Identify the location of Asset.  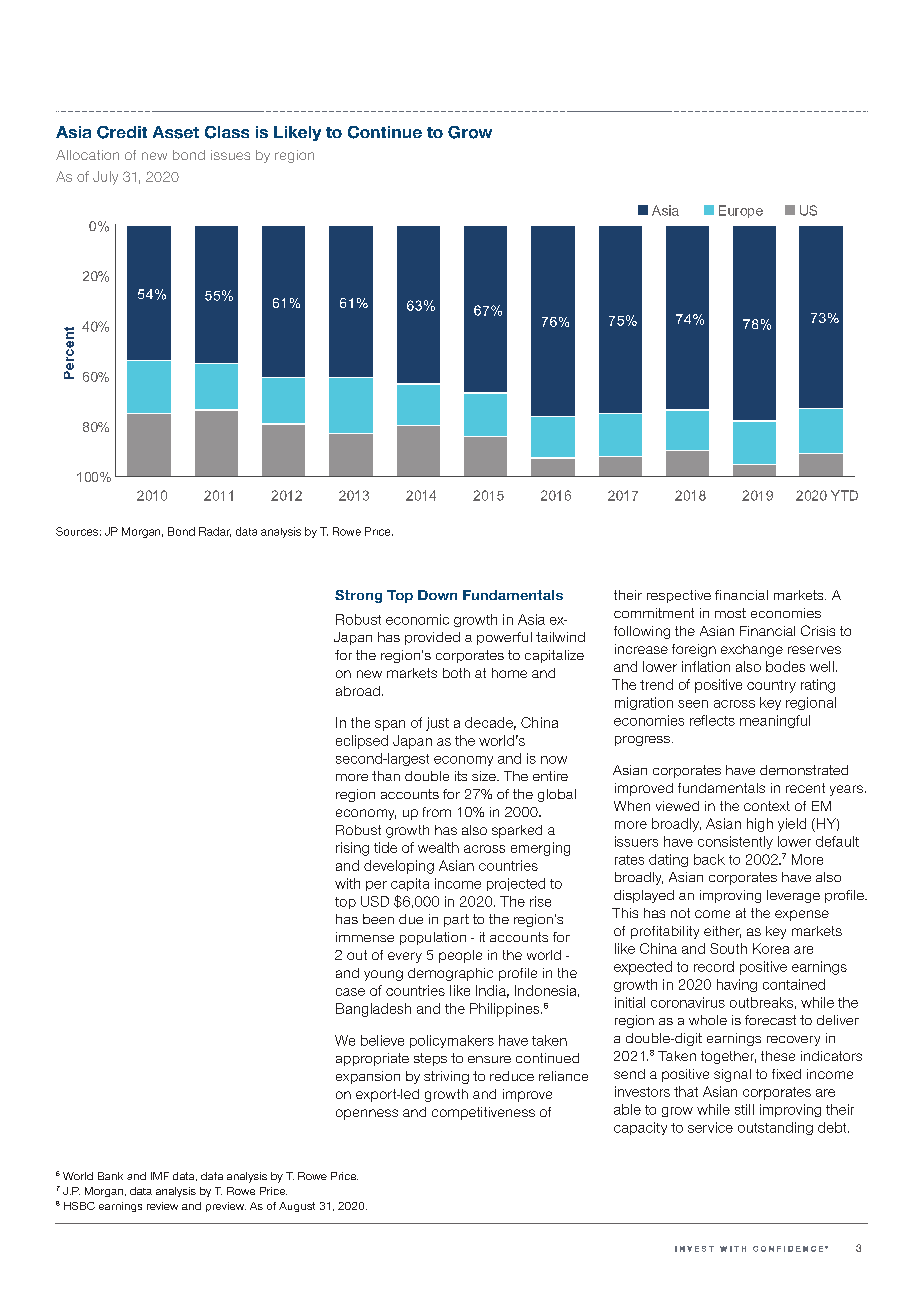
(176, 132).
